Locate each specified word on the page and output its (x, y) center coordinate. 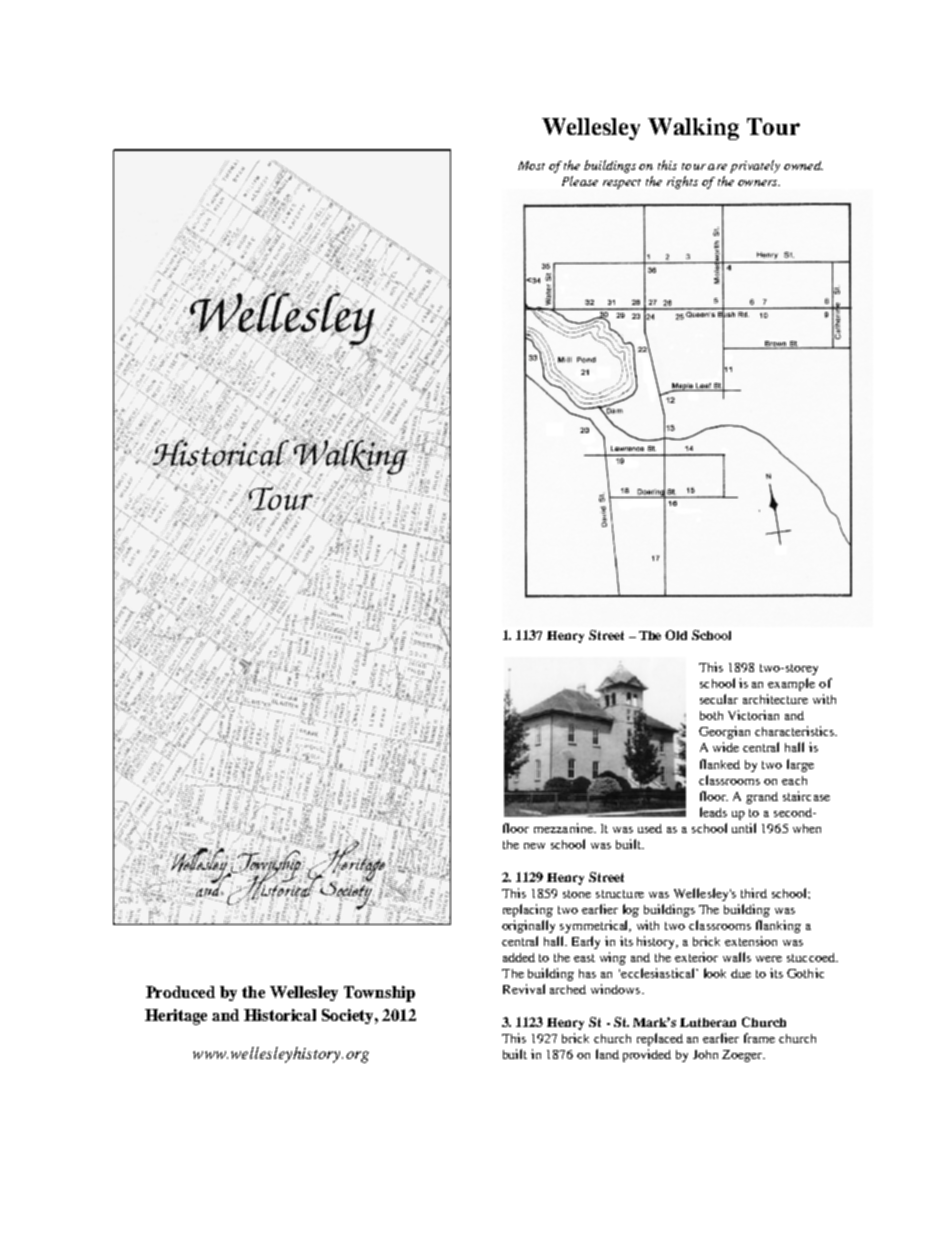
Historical (280, 1015)
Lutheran (708, 1022)
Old (676, 635)
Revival (524, 989)
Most (531, 165)
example (791, 684)
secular (719, 699)
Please (580, 181)
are (717, 167)
